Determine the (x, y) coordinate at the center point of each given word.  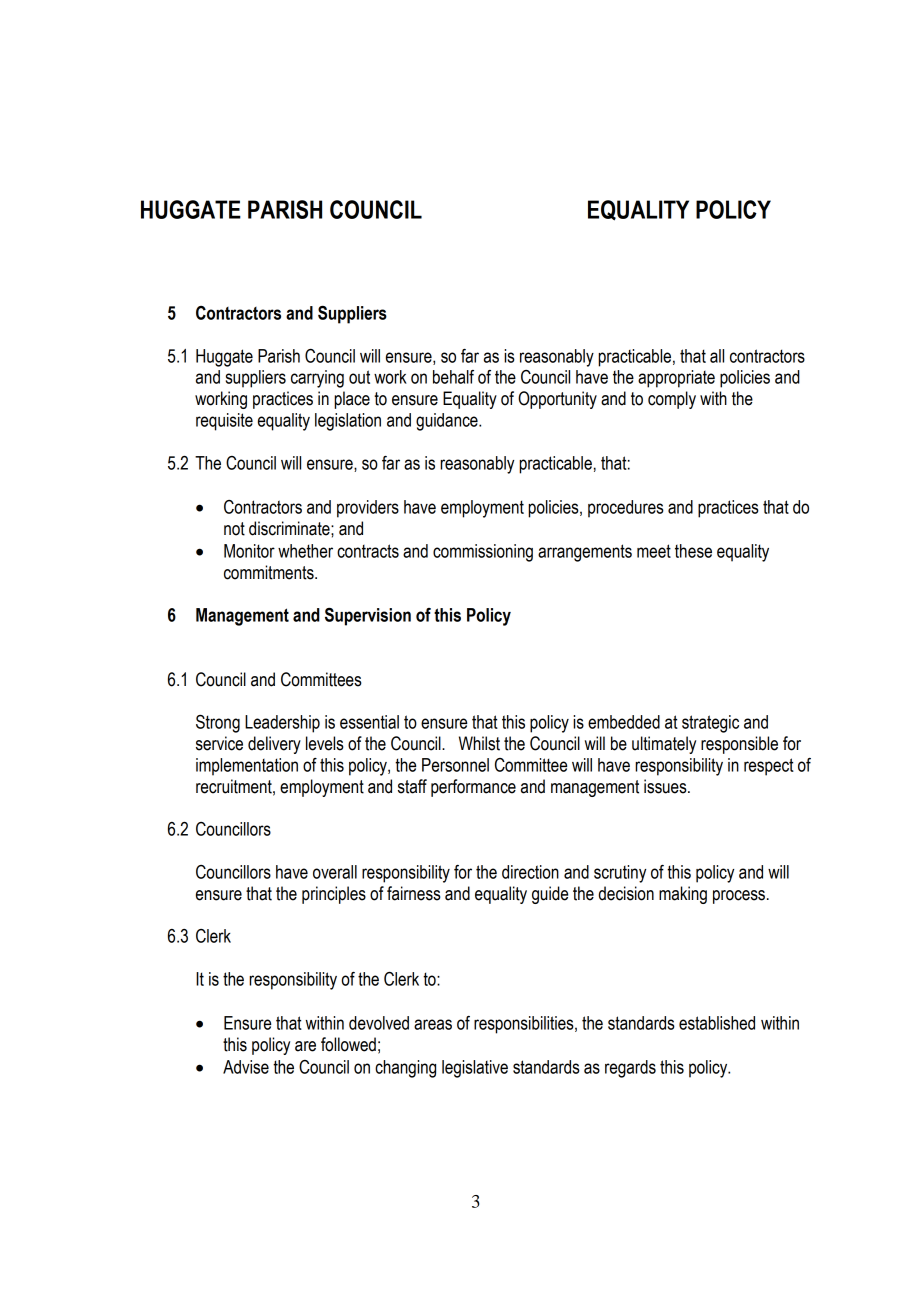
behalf (453, 377)
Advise (246, 1067)
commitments (270, 572)
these (693, 551)
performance (473, 788)
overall (335, 872)
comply (672, 400)
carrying (317, 379)
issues (666, 786)
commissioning (483, 553)
